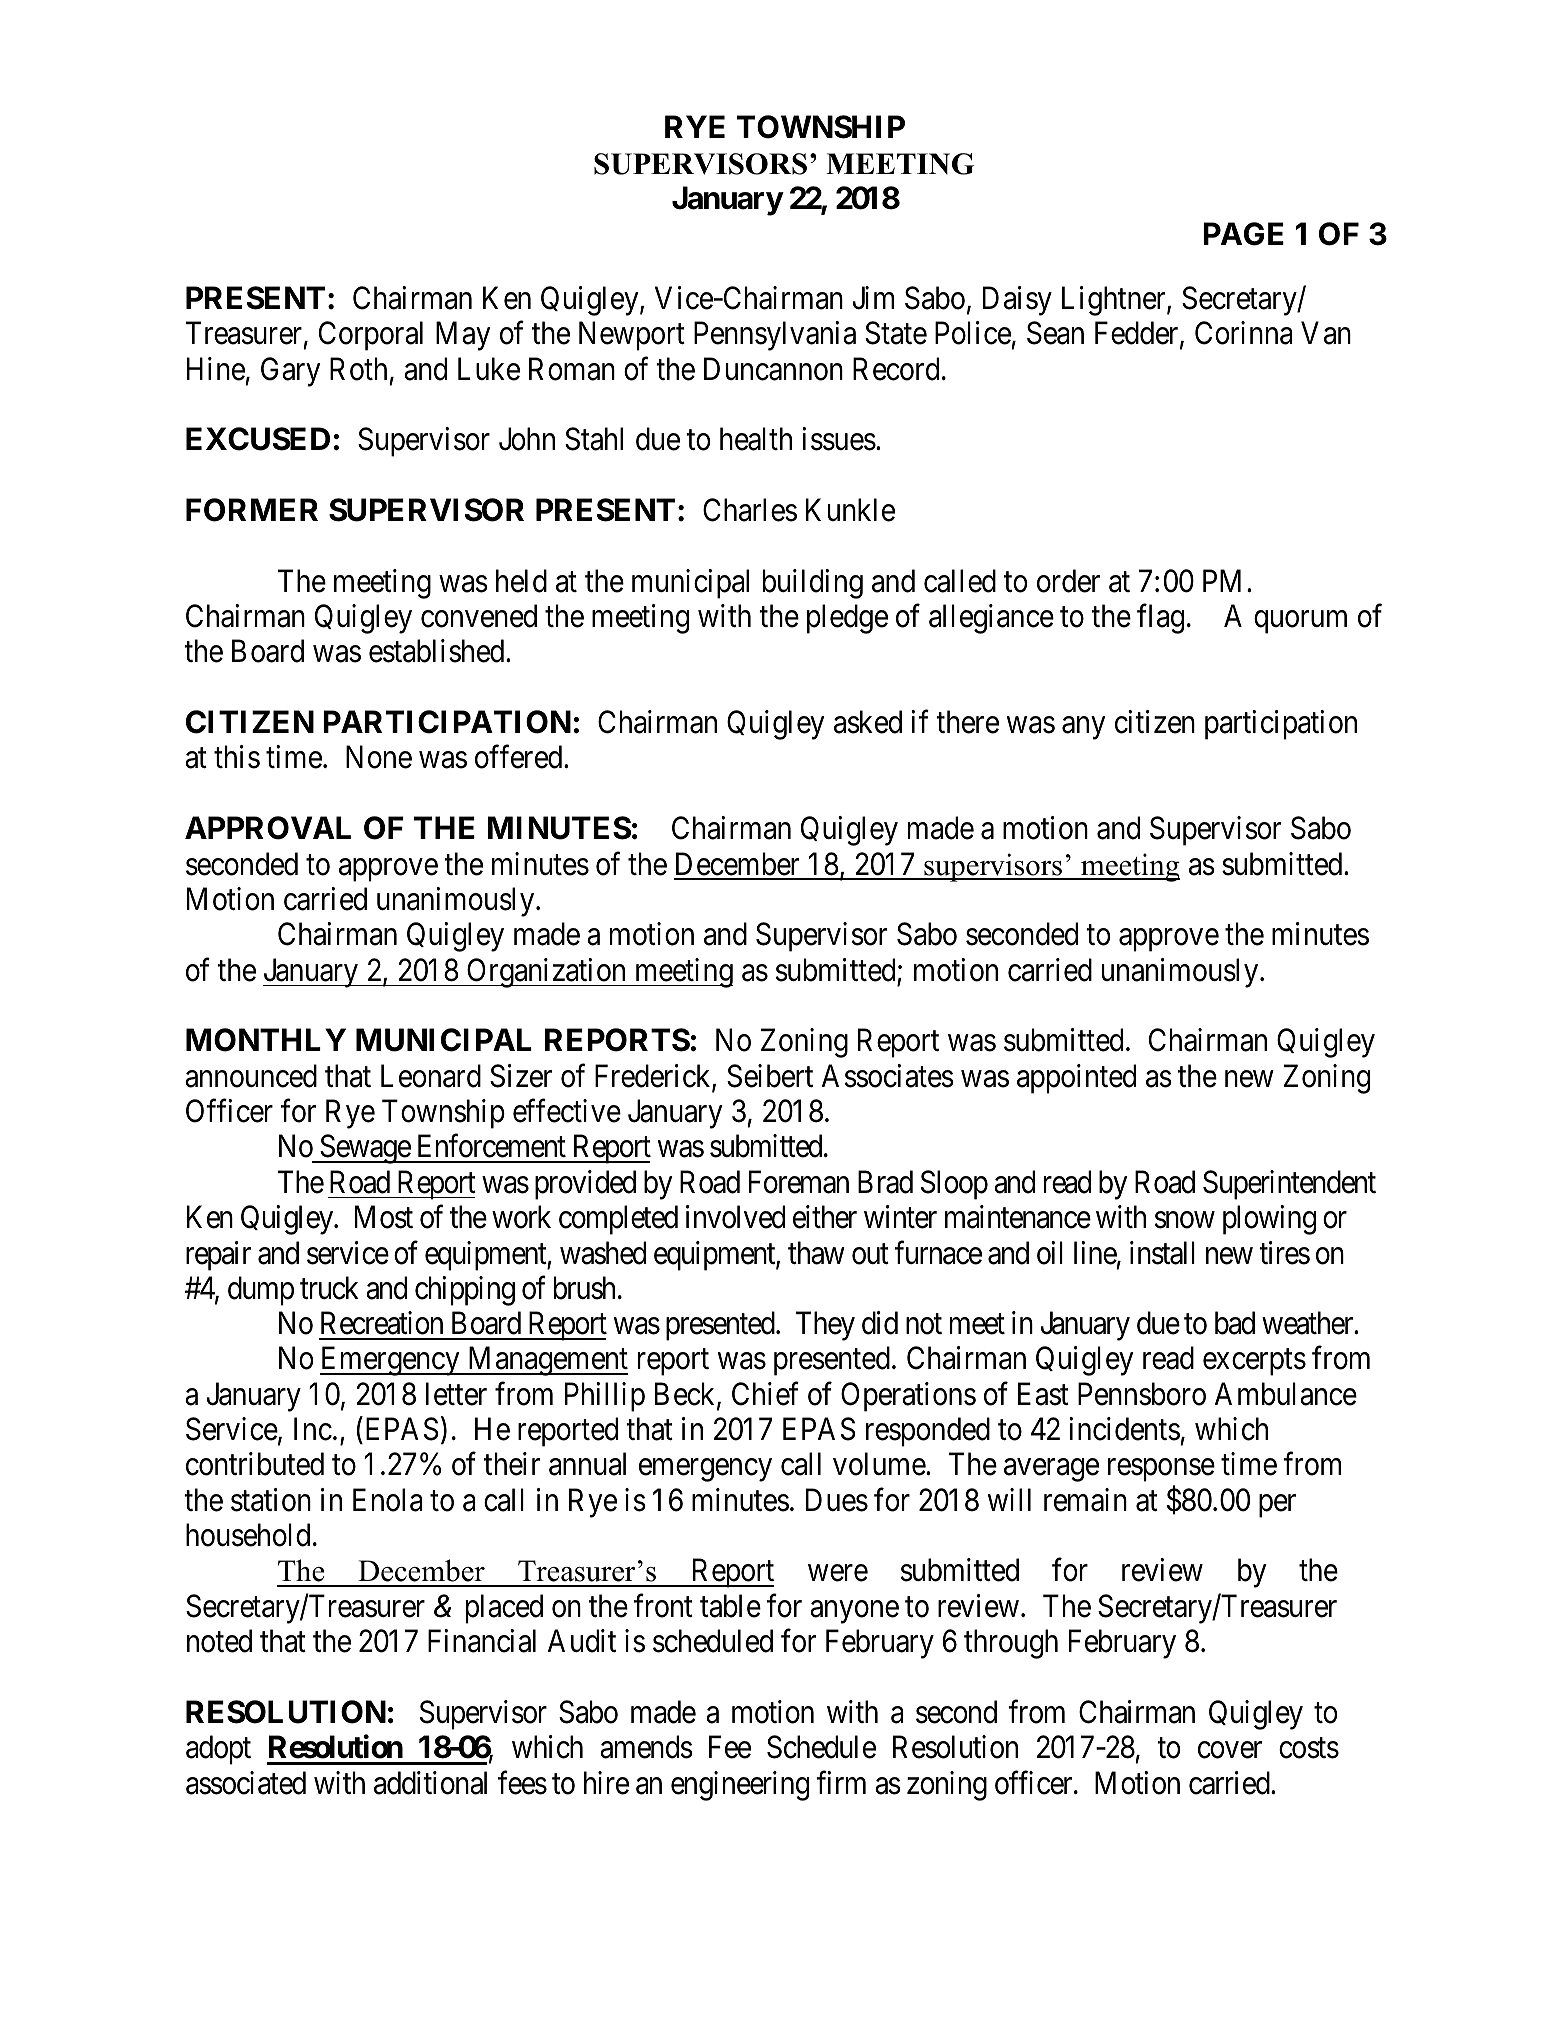 Image resolution: width=1568 pixels, height=2029 pixels. I want to click on flag, so click(1160, 619).
